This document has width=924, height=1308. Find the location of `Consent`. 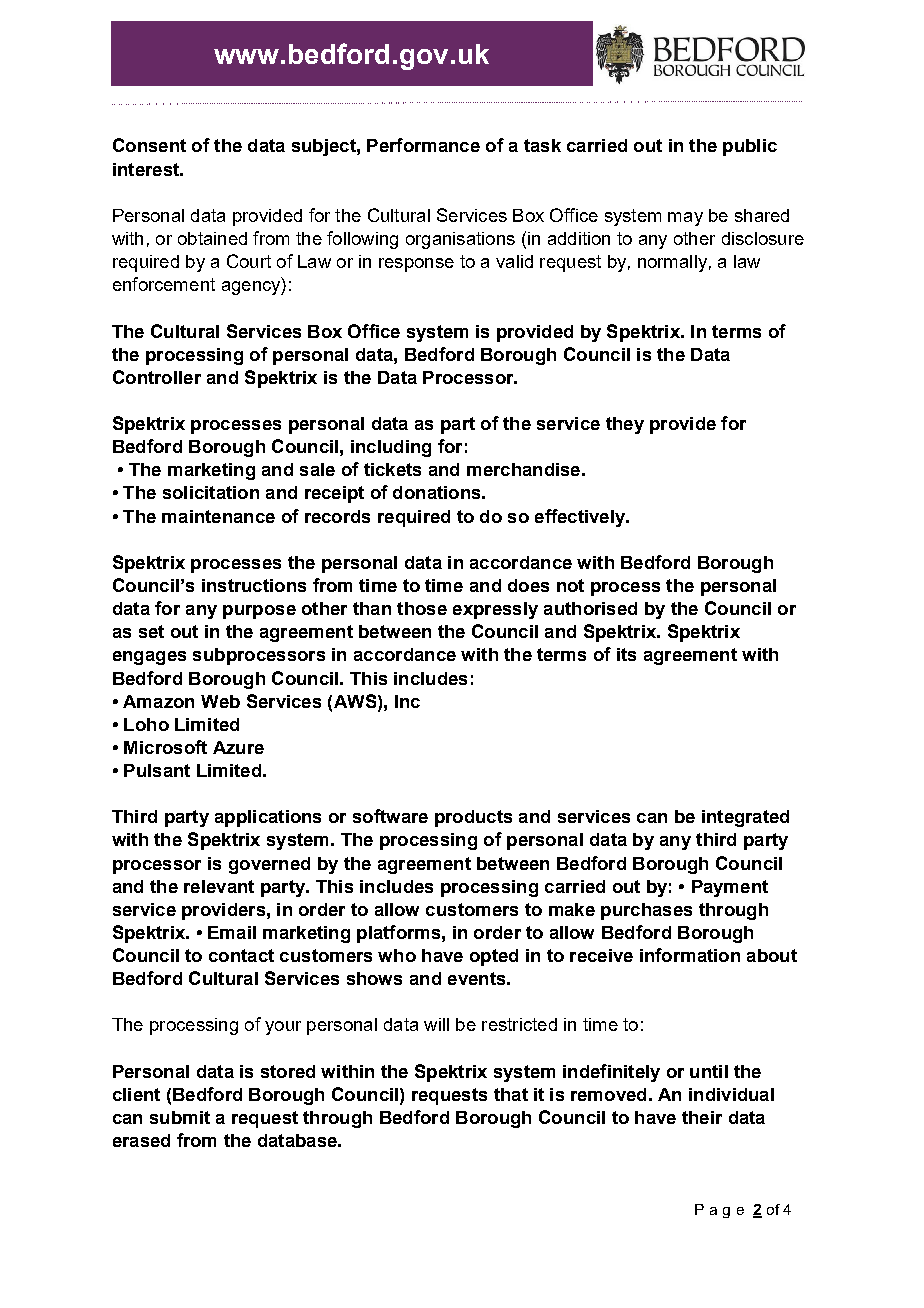

Consent is located at coordinates (149, 145).
